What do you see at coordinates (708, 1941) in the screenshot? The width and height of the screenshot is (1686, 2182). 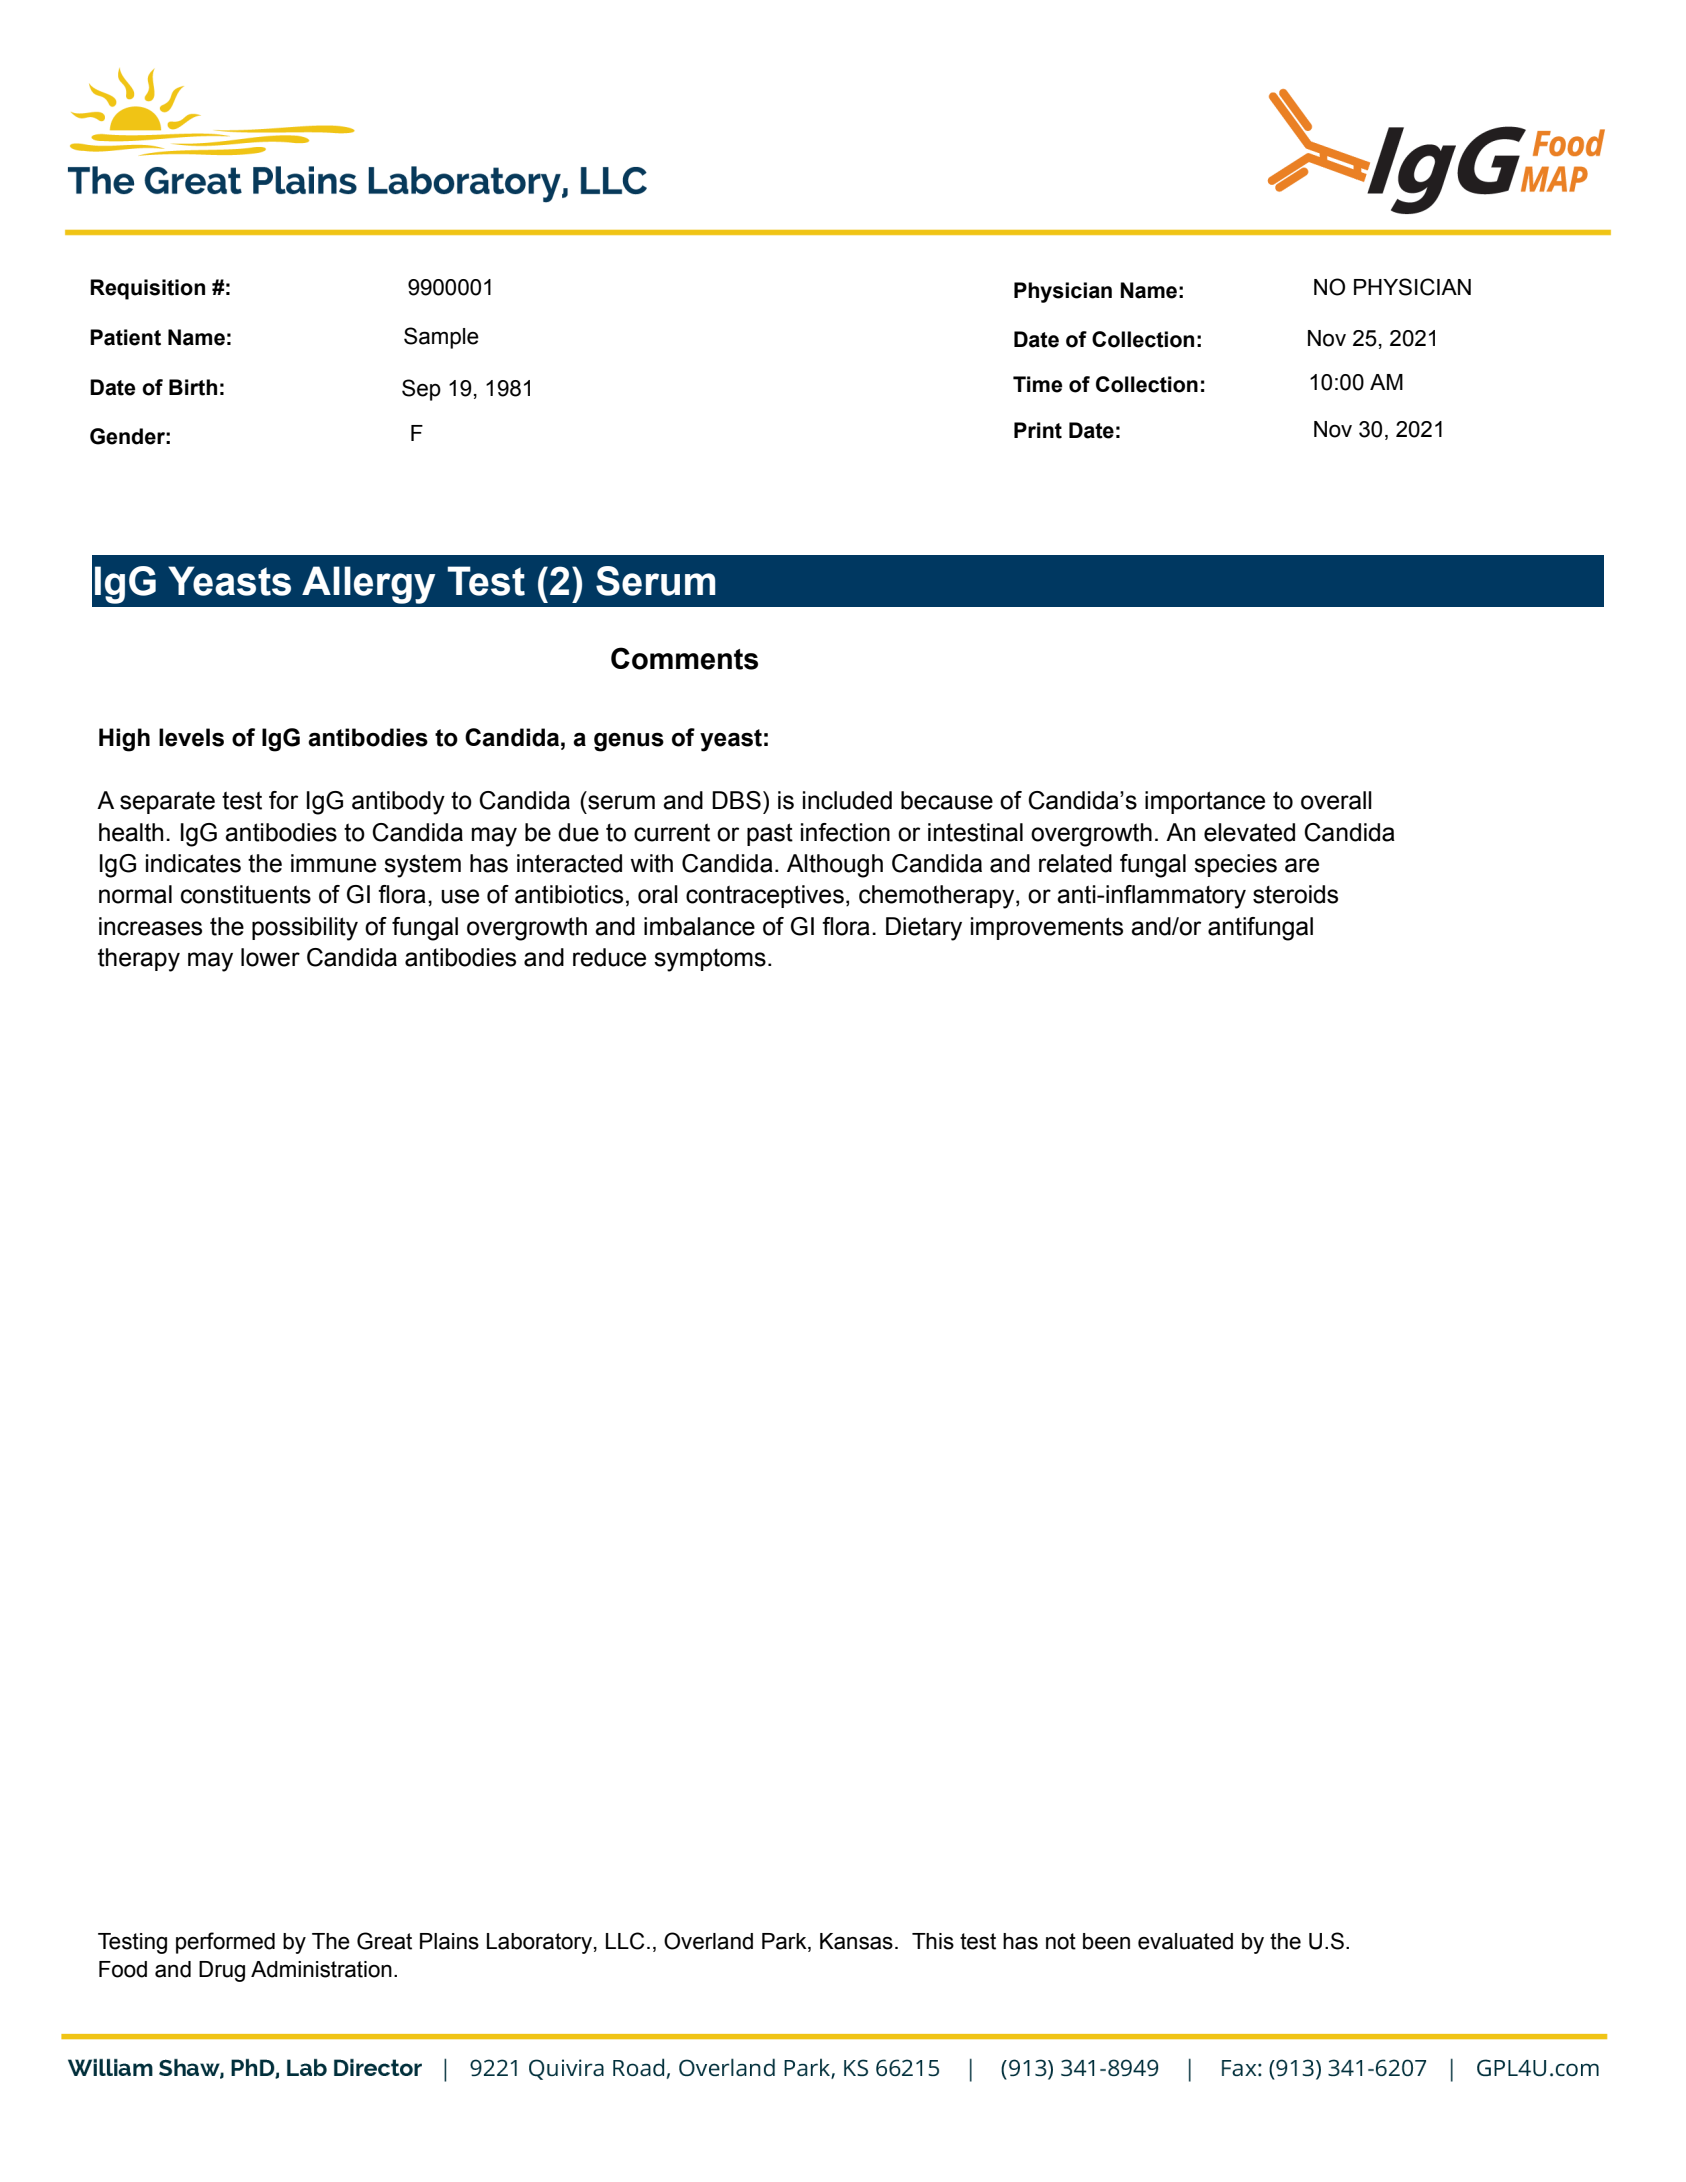 I see `Overland` at bounding box center [708, 1941].
